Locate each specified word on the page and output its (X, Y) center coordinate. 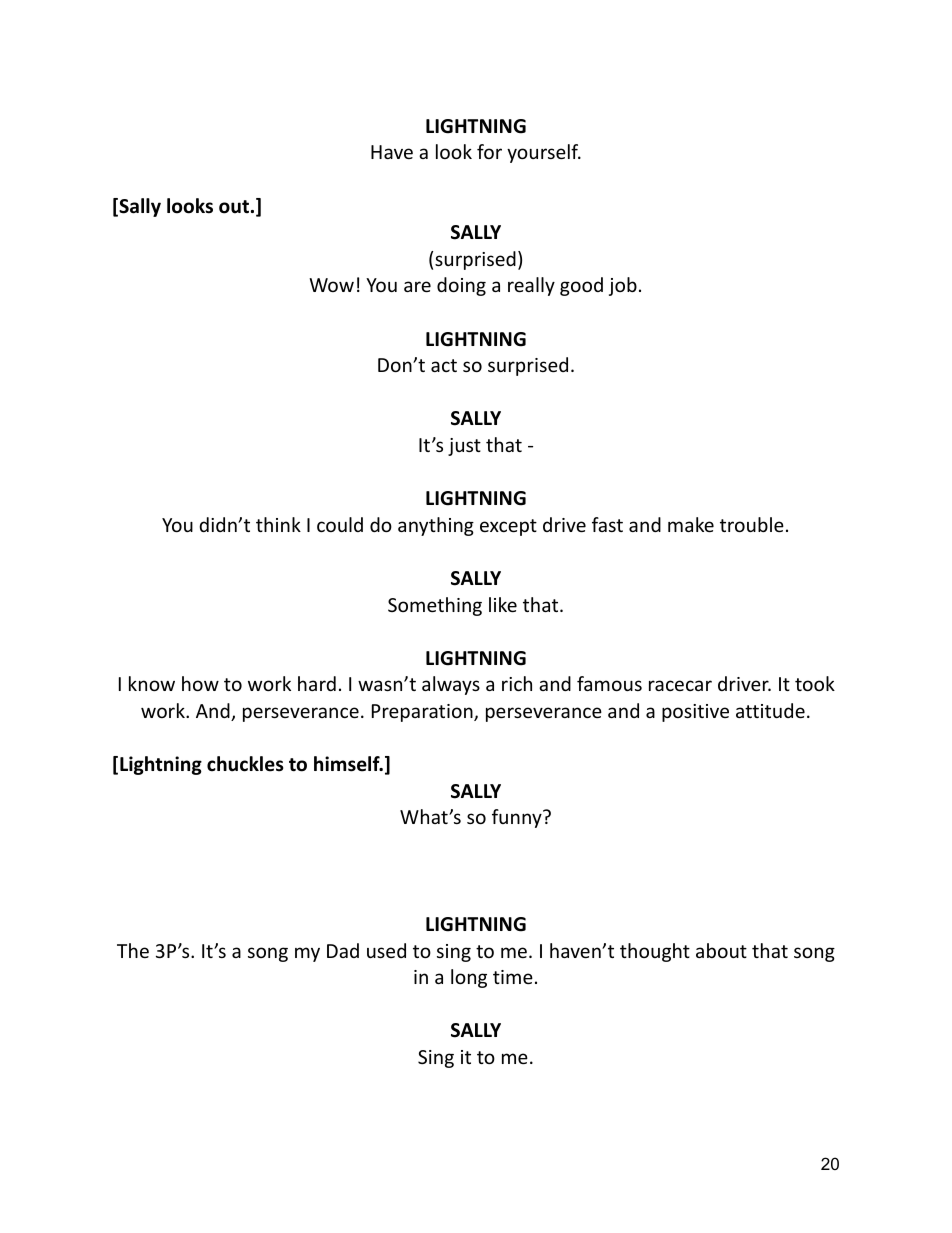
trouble (752, 524)
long (469, 978)
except (508, 527)
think (278, 524)
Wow (331, 285)
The (133, 950)
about (721, 950)
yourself (544, 153)
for (489, 151)
